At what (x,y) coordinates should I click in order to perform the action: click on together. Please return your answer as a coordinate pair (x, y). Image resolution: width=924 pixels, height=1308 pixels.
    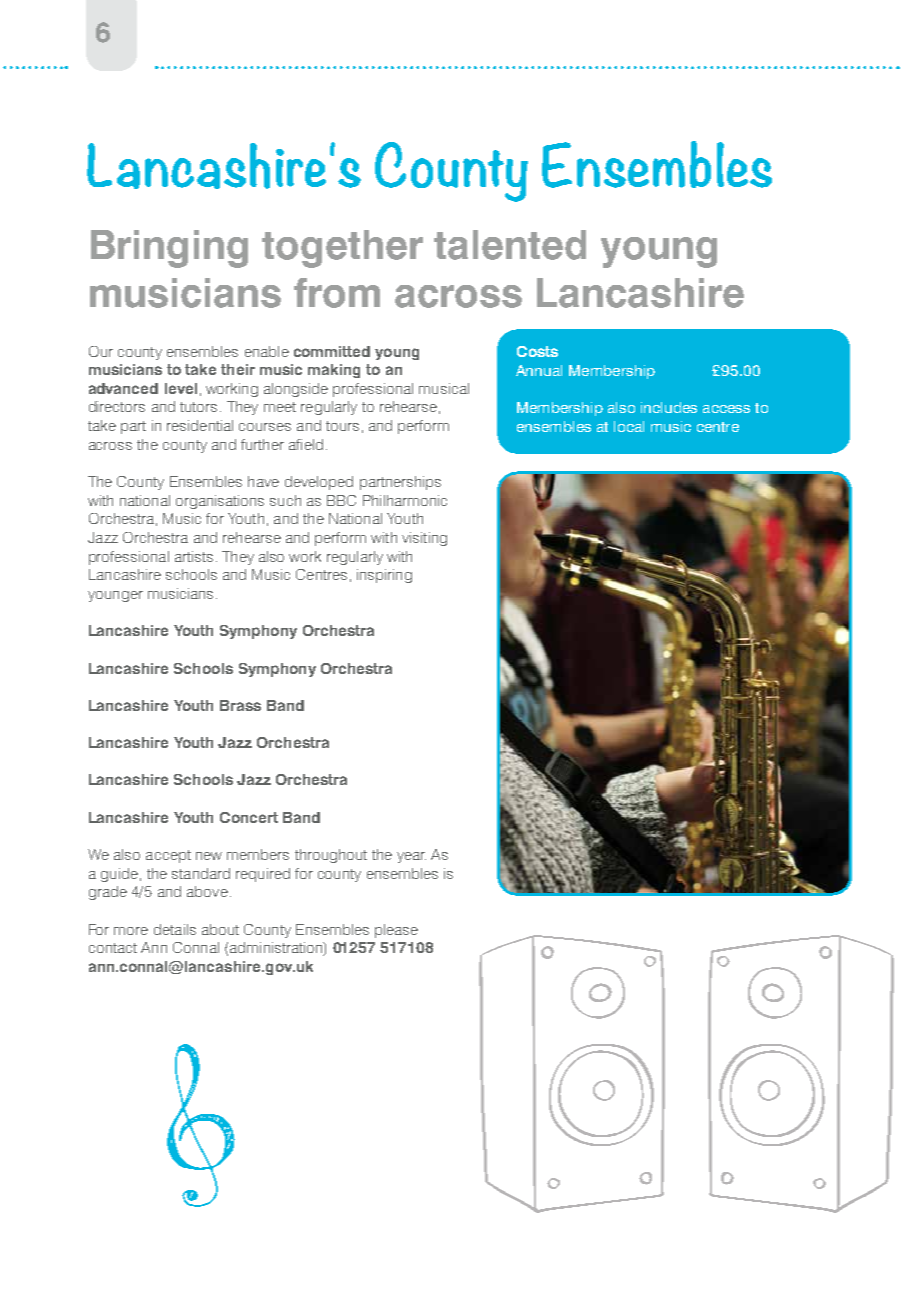
    Looking at the image, I should click on (342, 249).
